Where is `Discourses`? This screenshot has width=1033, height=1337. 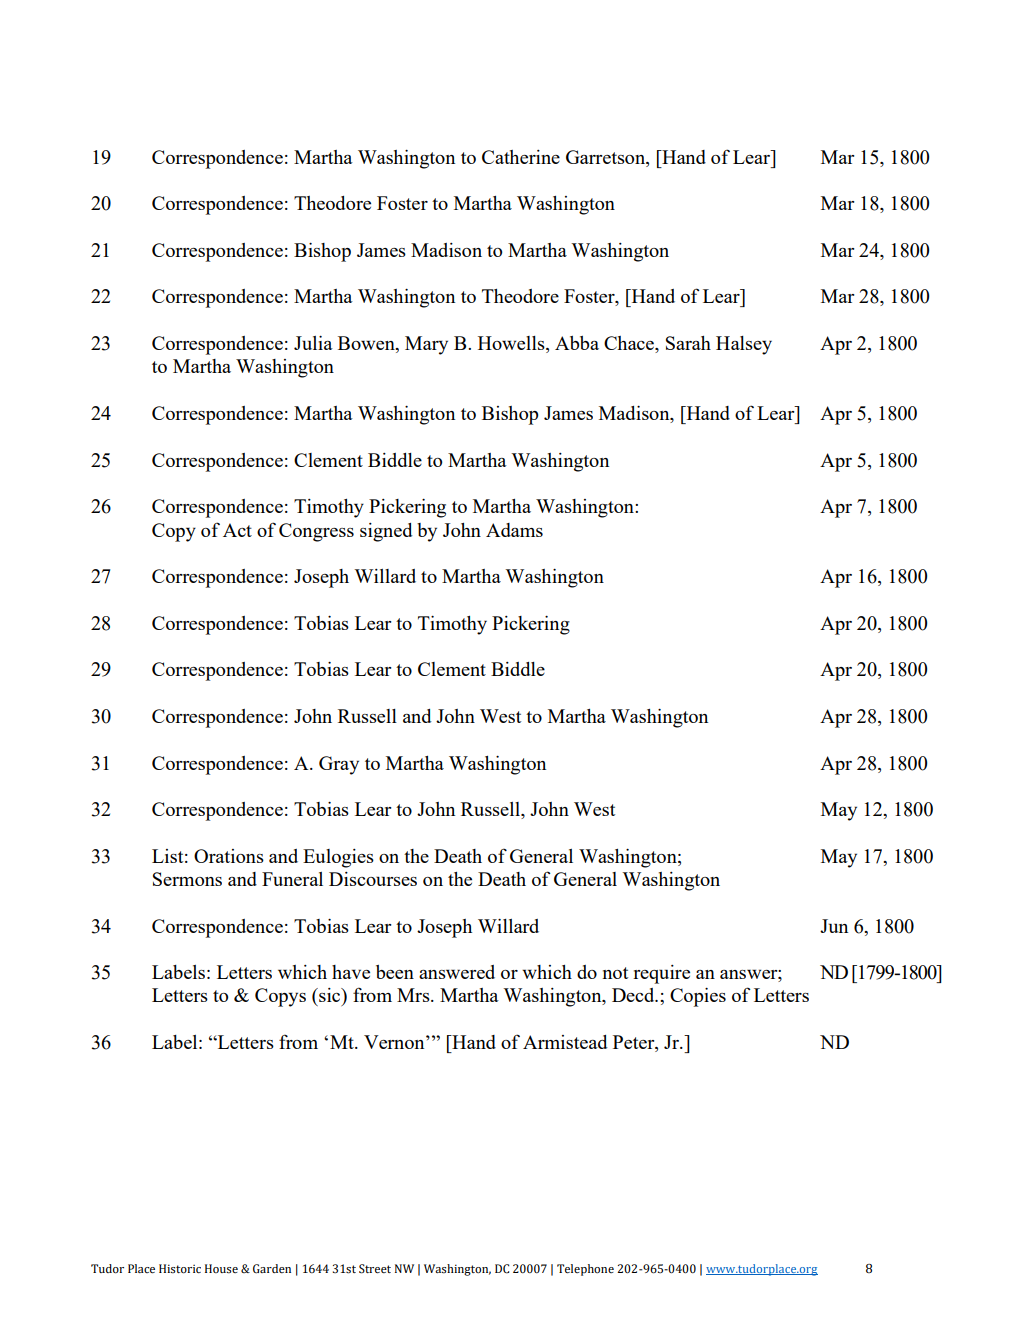 Discourses is located at coordinates (373, 879).
